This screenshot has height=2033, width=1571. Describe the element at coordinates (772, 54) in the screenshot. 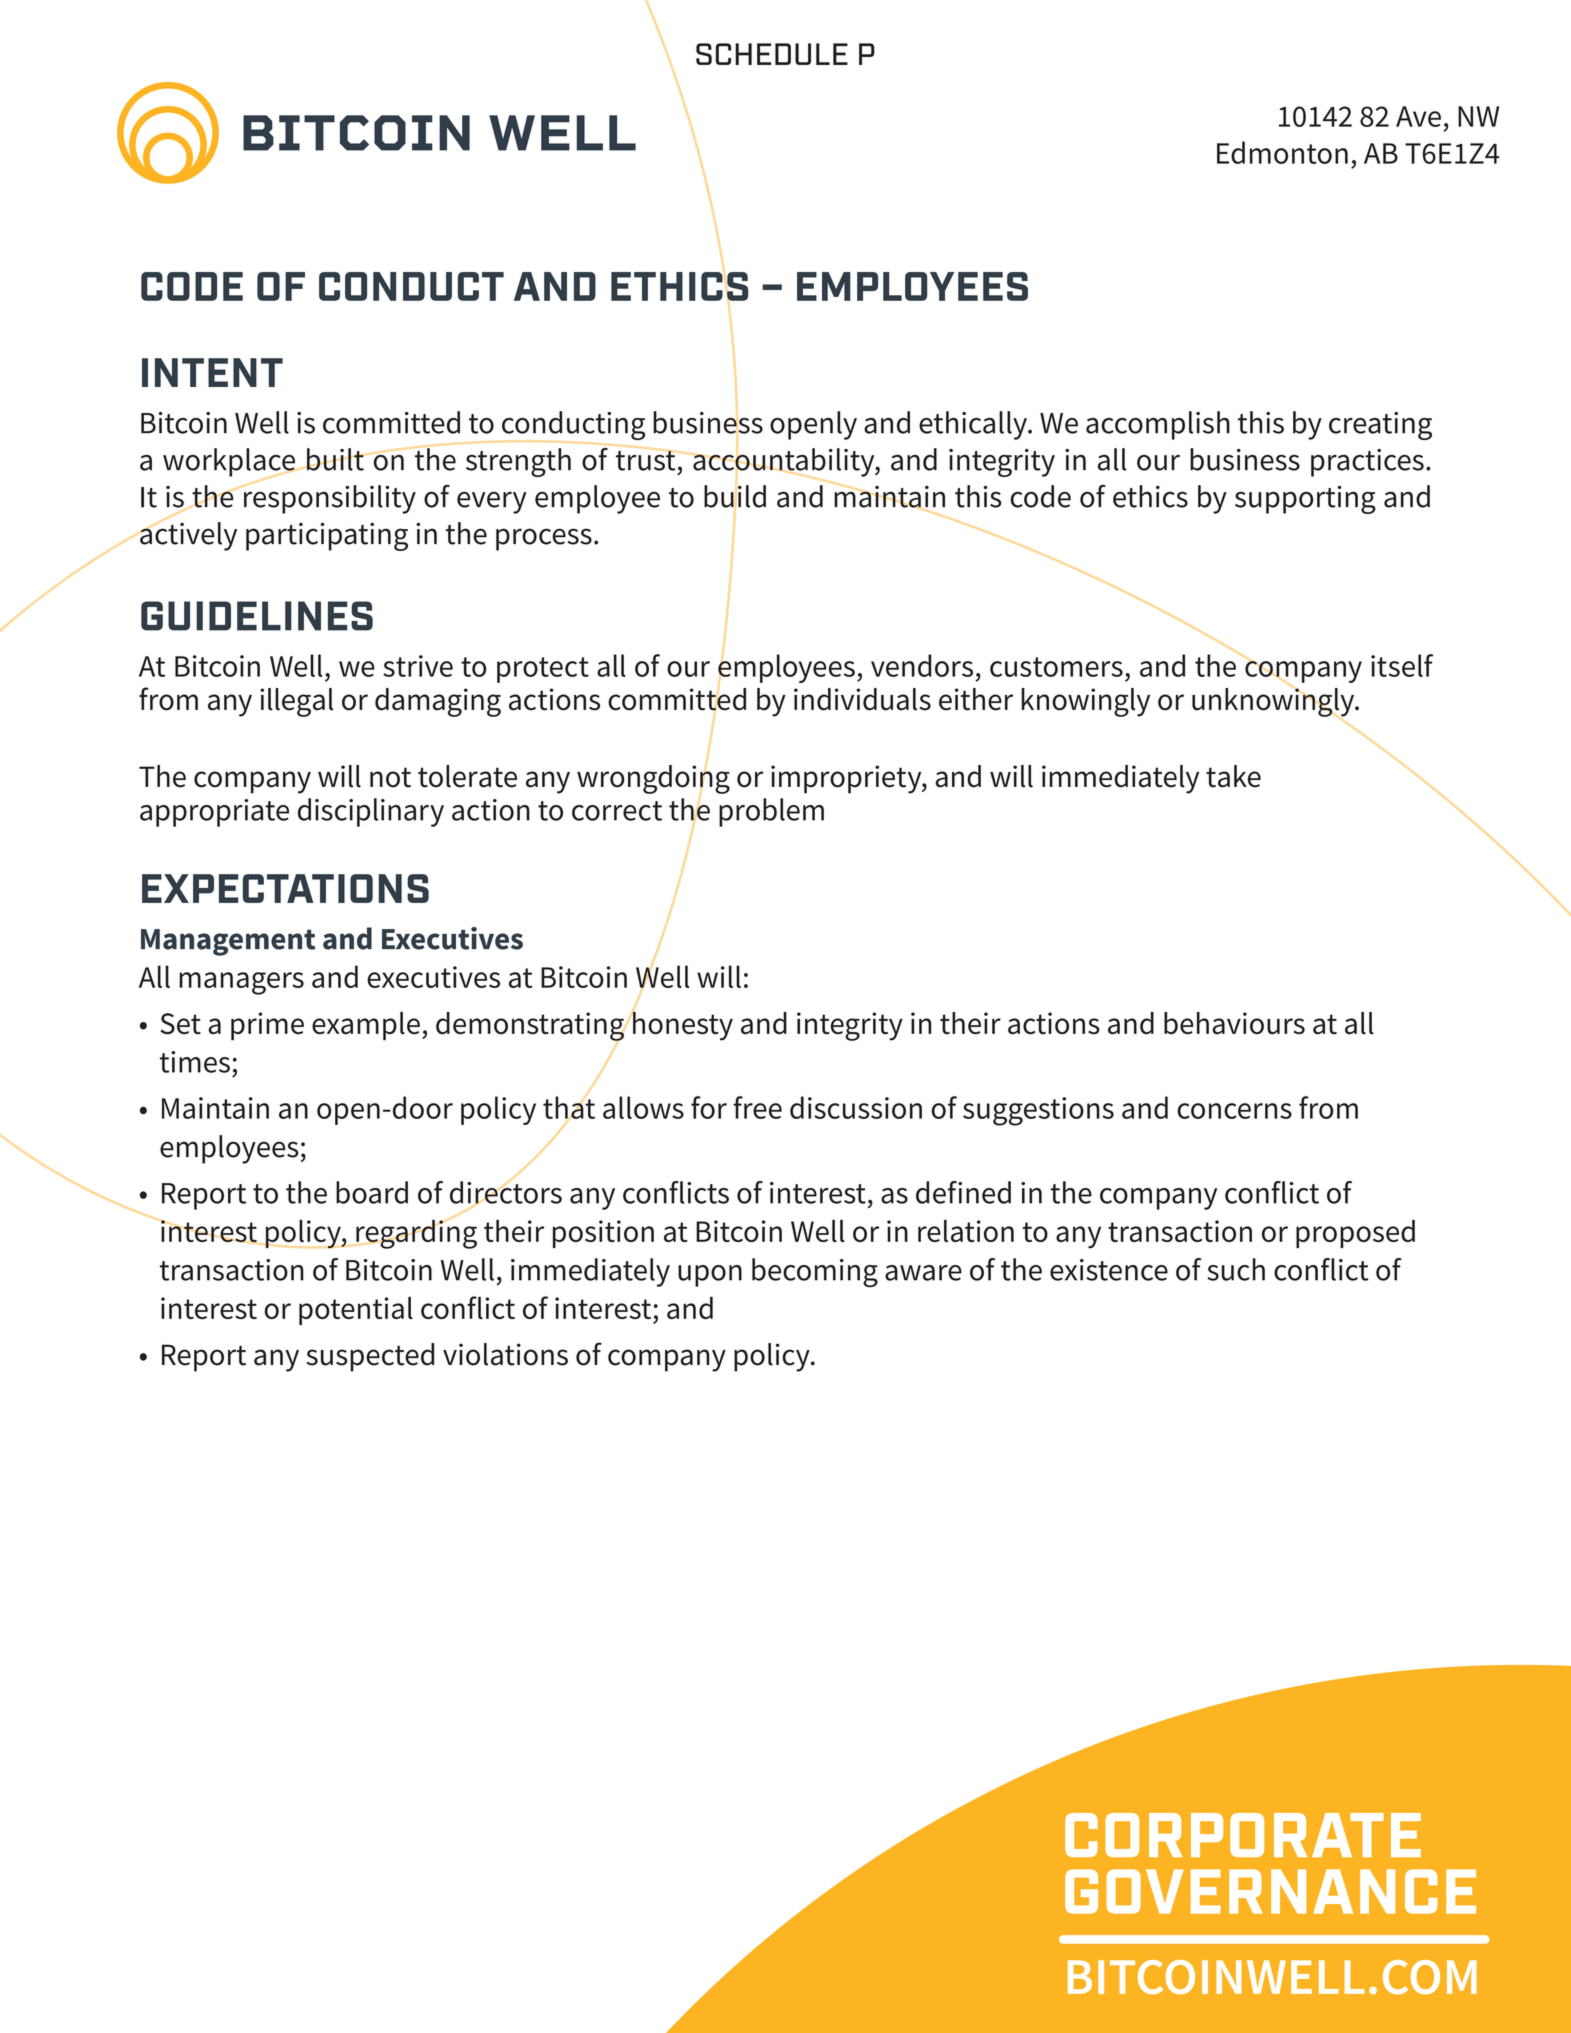

I see `SCHEDULE` at that location.
